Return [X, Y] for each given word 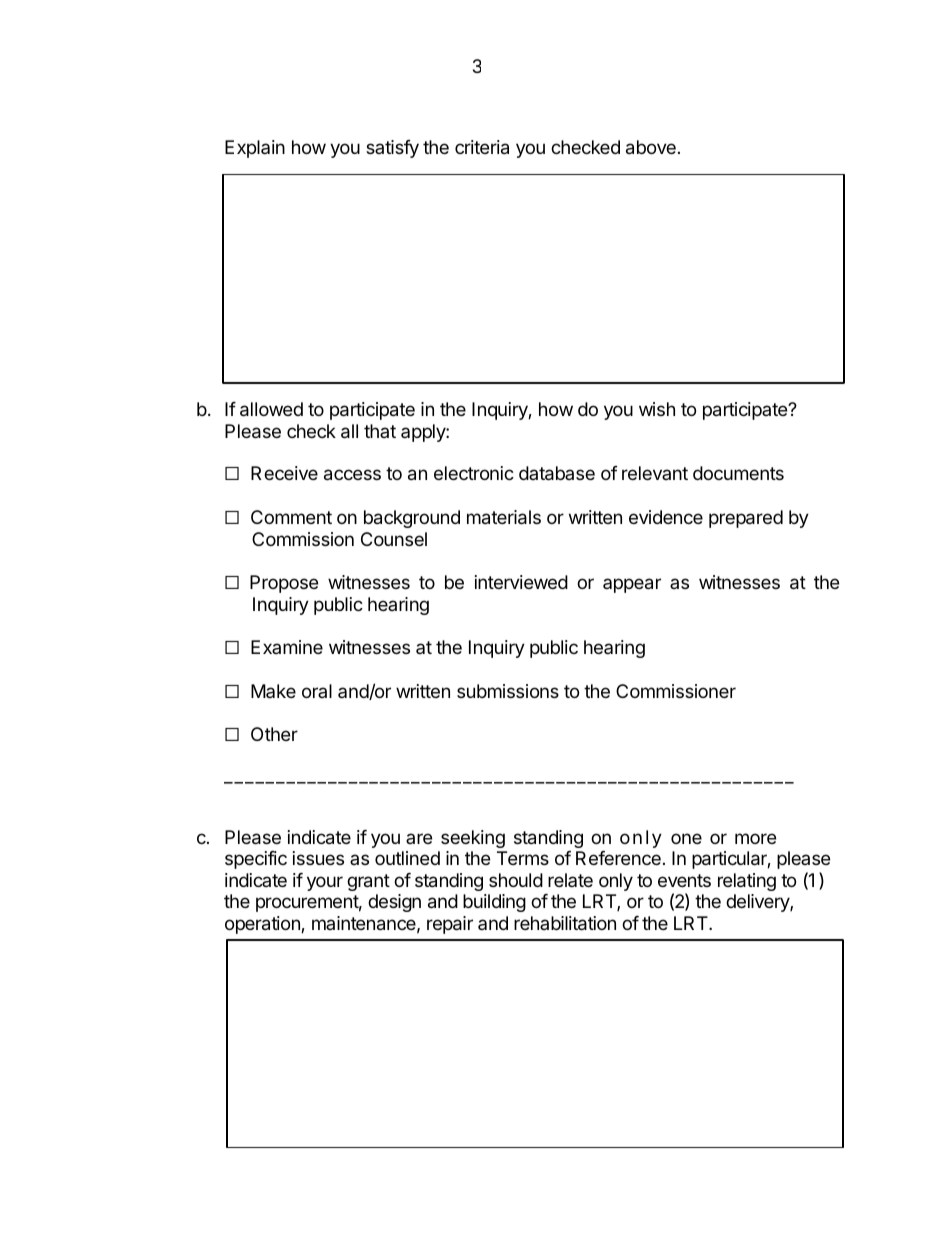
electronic [474, 473]
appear [632, 585]
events [684, 880]
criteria [482, 147]
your [325, 883]
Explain [255, 149]
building [494, 903]
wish [657, 409]
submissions [508, 691]
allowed [271, 409]
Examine [287, 647]
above [651, 147]
